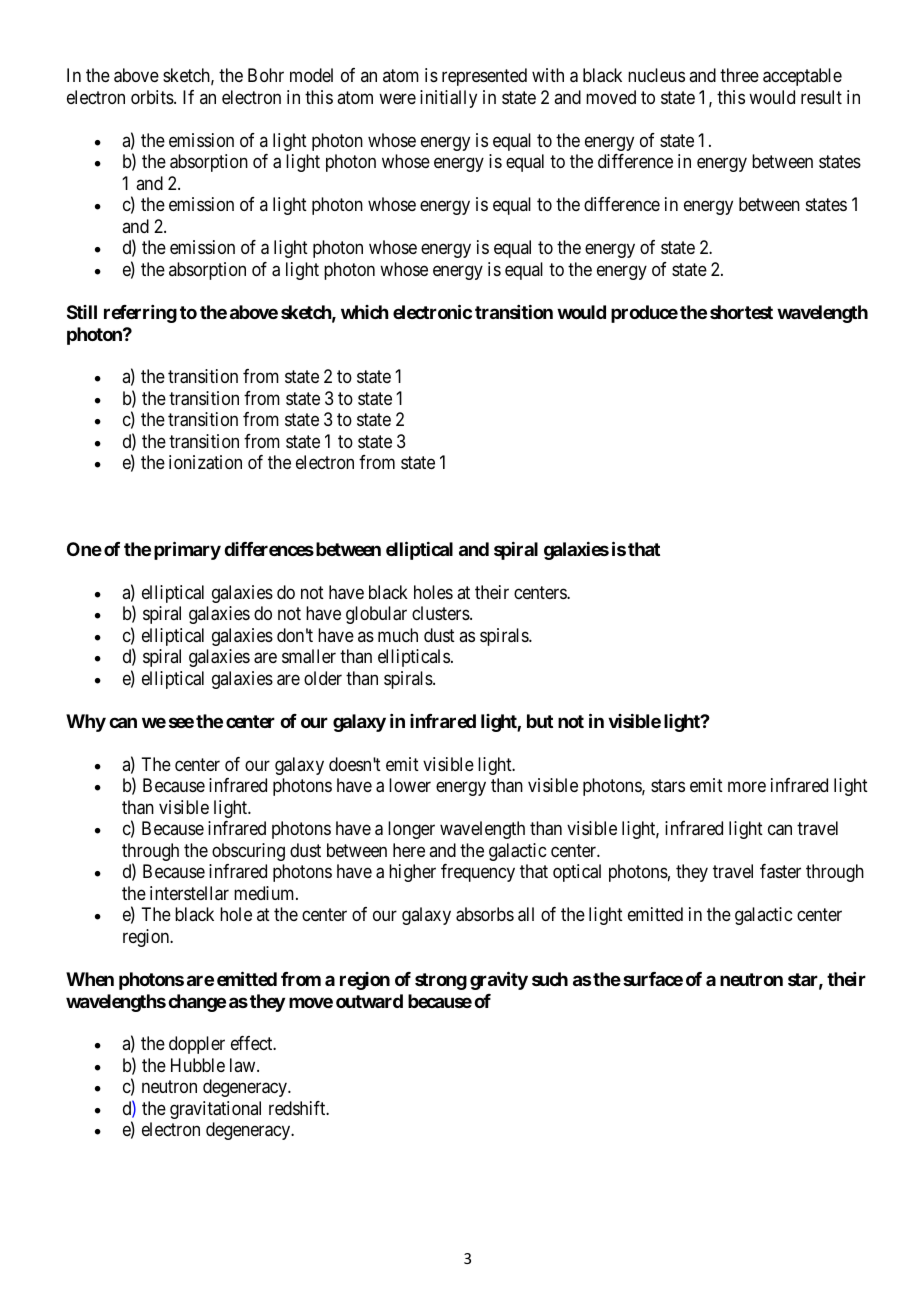 Image resolution: width=924 pixels, height=1308 pixels. Describe the element at coordinates (741, 312) in the page. I see `shortest` at that location.
